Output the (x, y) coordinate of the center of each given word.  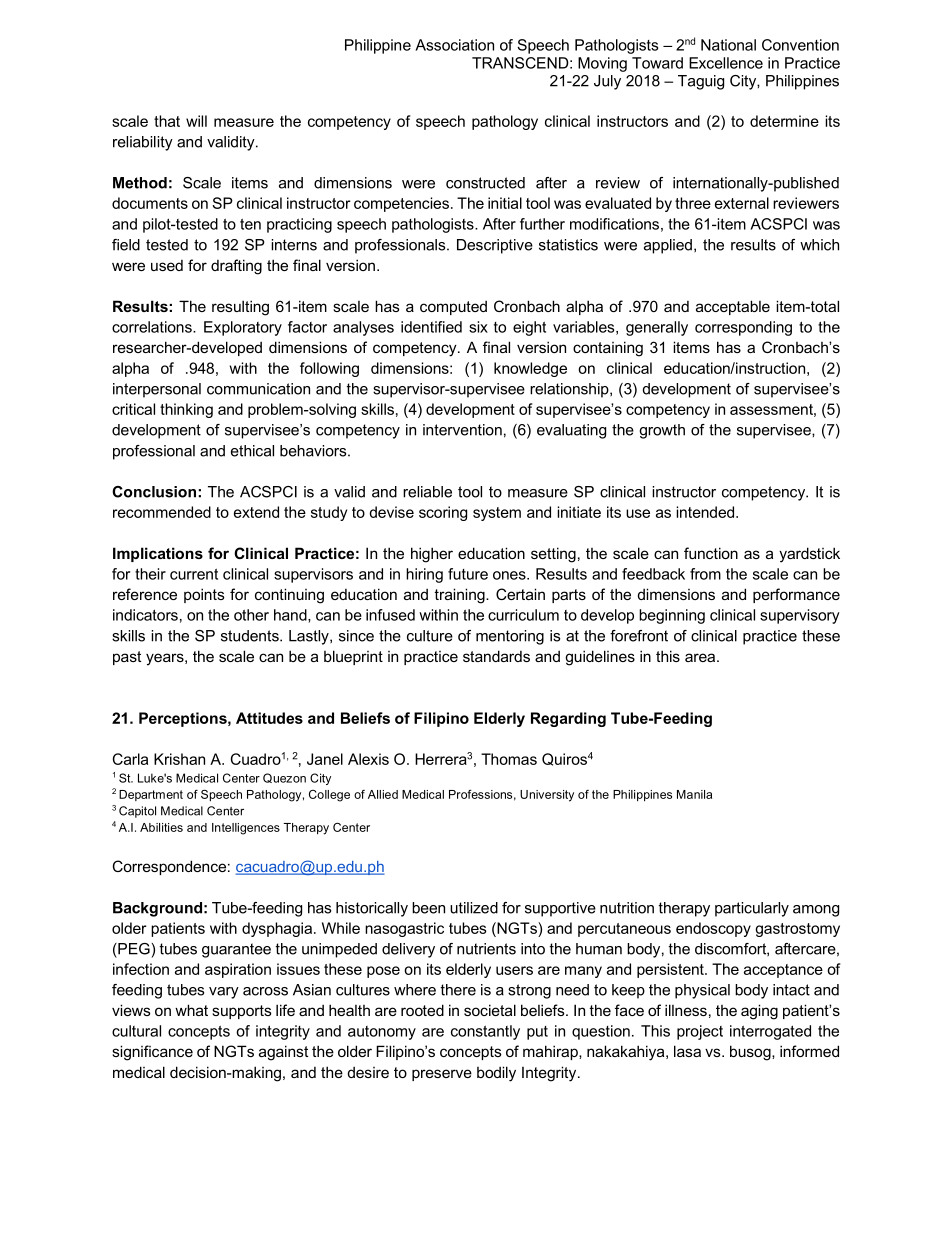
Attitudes (269, 718)
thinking (186, 410)
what (191, 1010)
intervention (462, 430)
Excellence (726, 63)
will (196, 121)
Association (454, 45)
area (701, 657)
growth (662, 431)
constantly (485, 1032)
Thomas (509, 759)
